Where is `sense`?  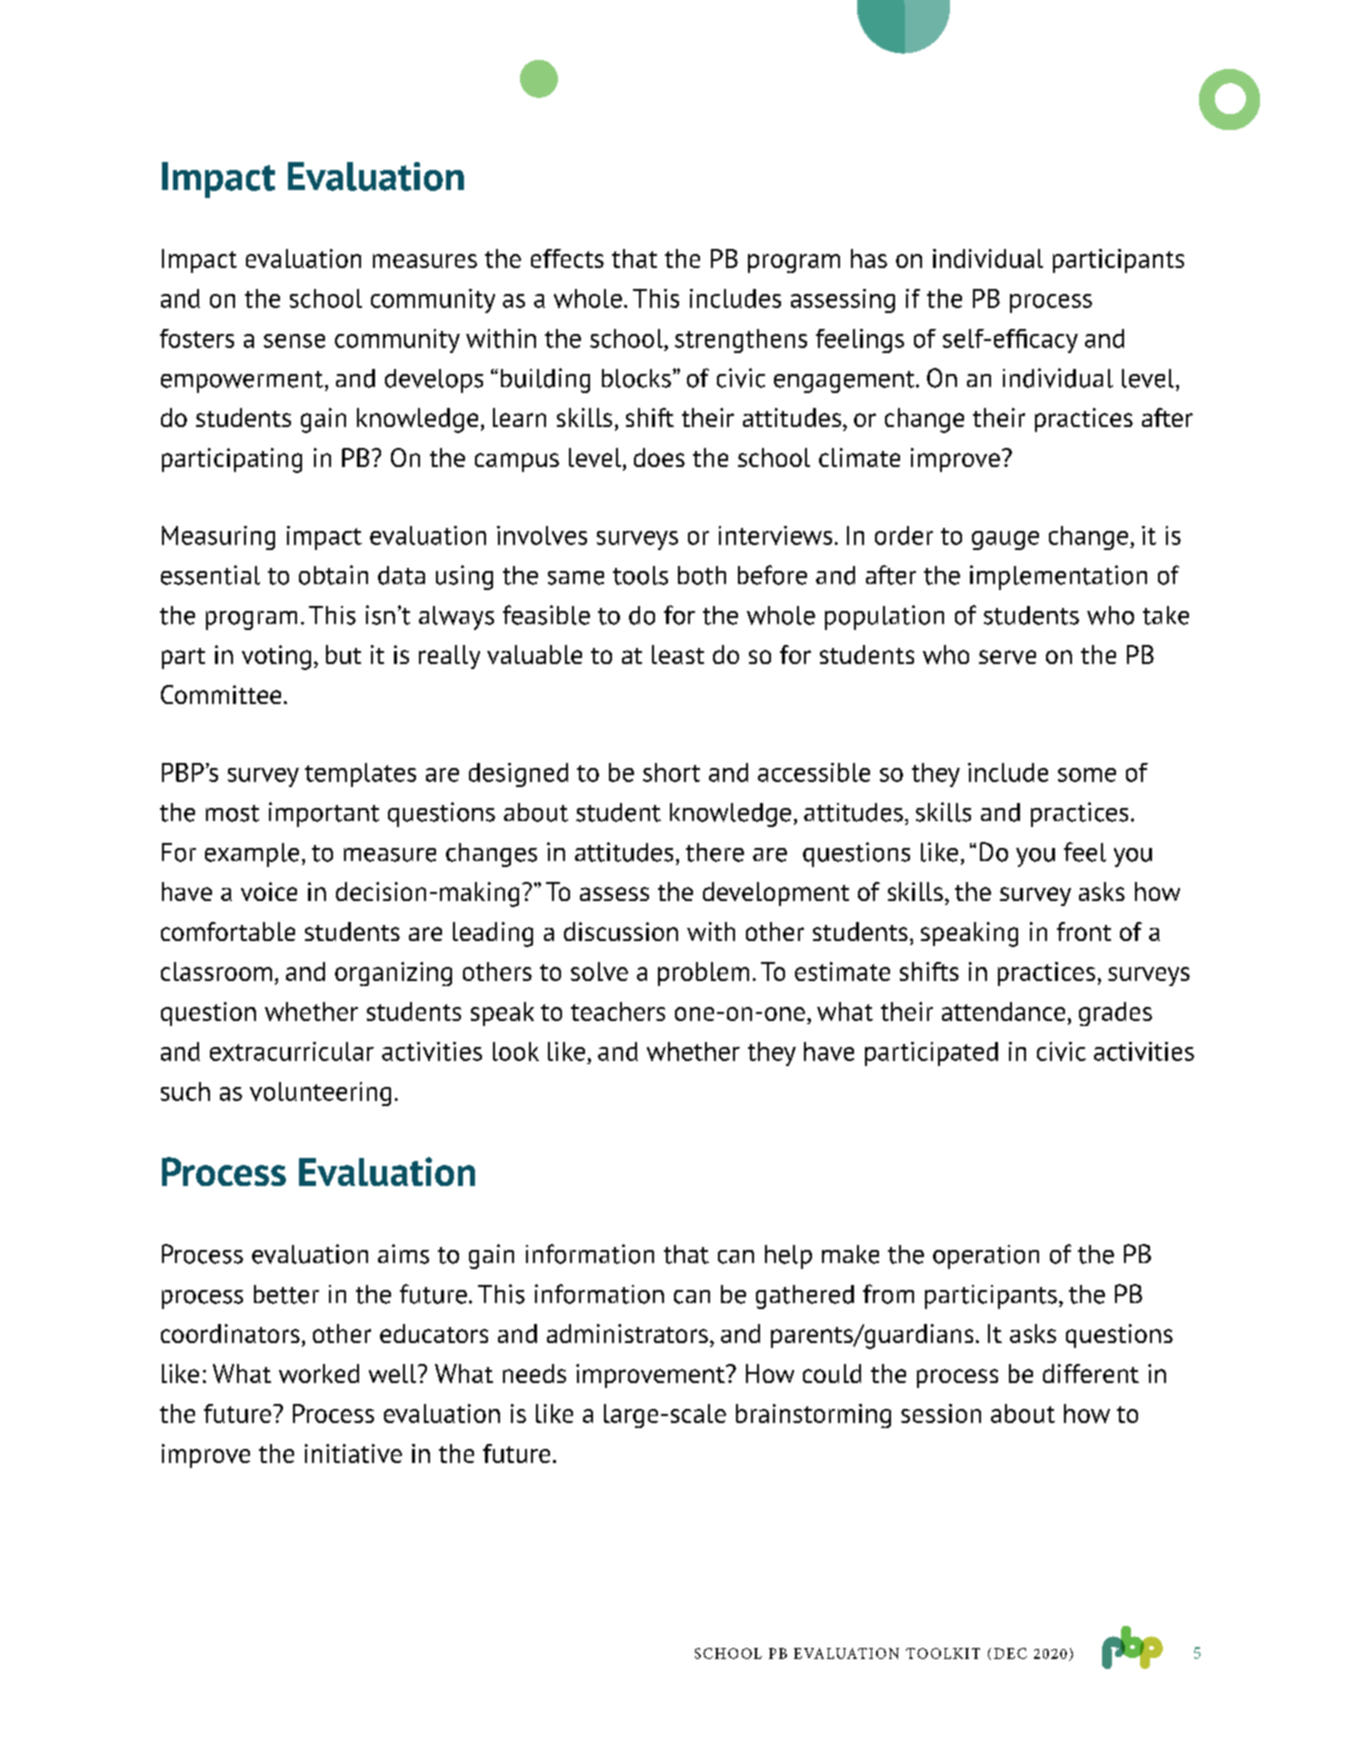 sense is located at coordinates (294, 341).
